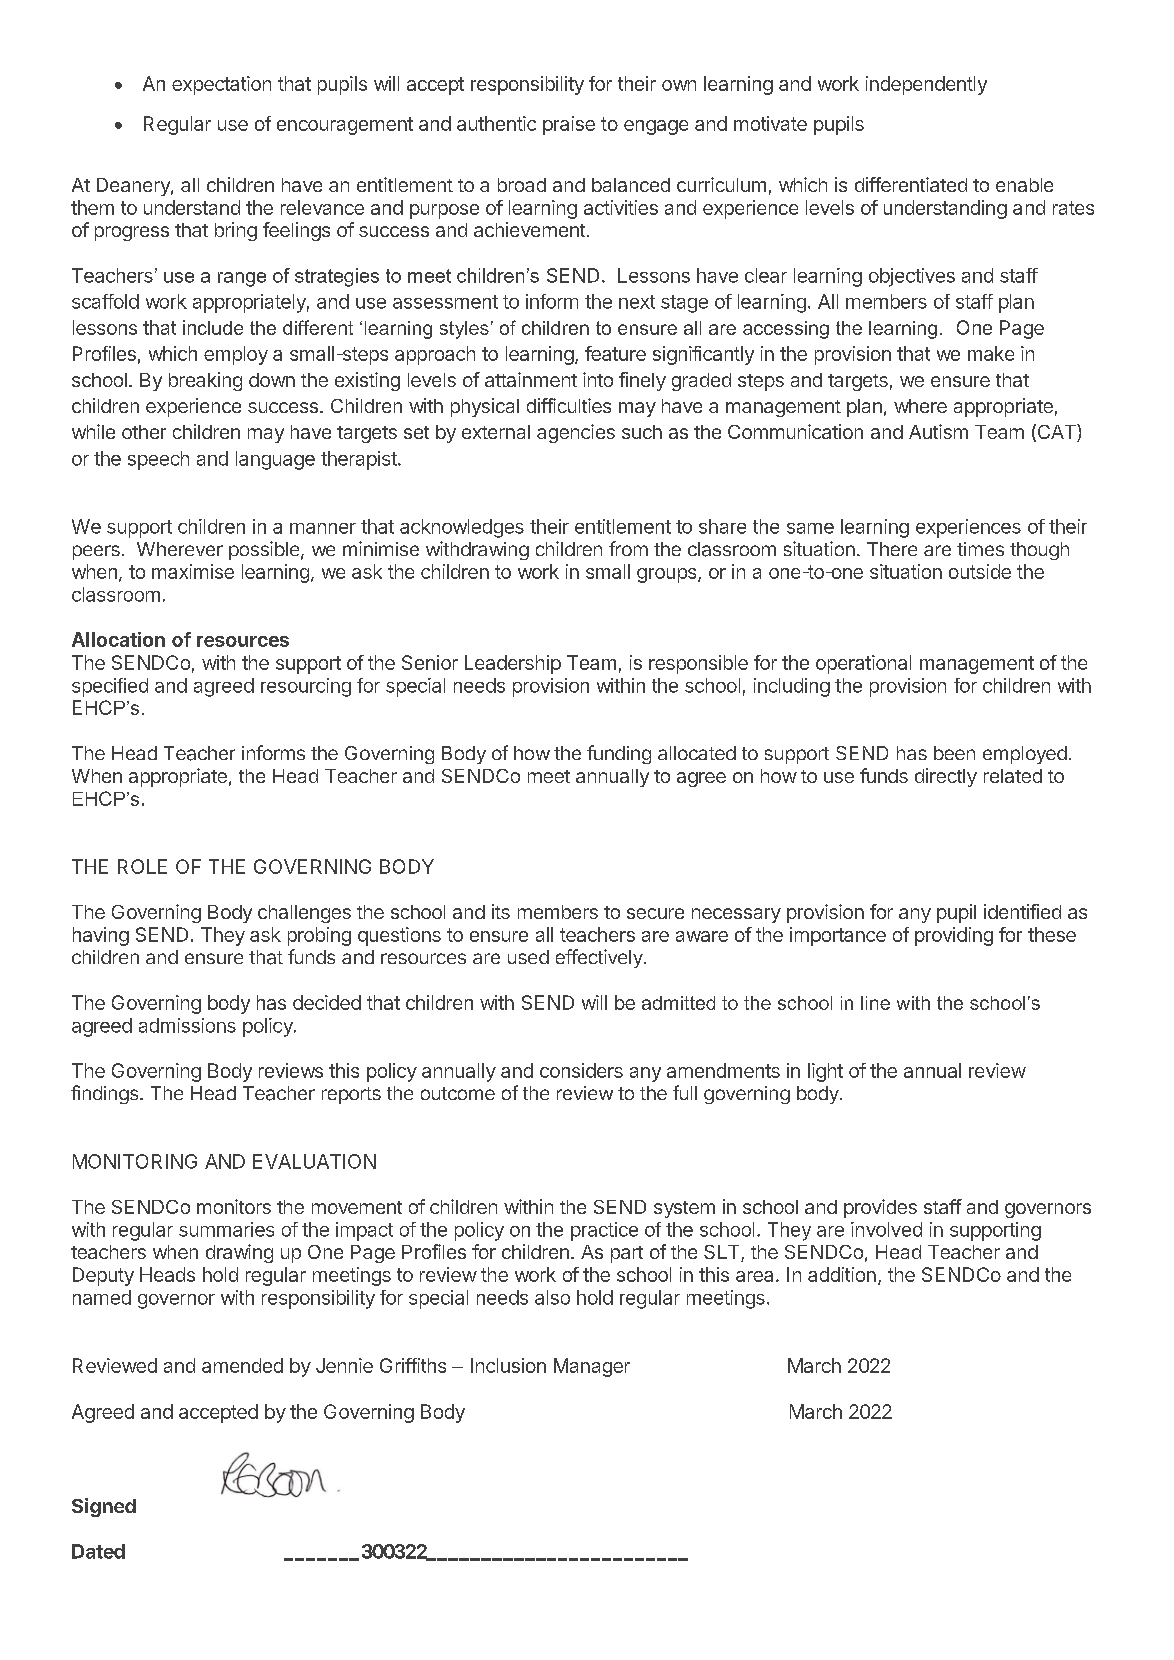 The image size is (1174, 1660). What do you see at coordinates (104, 1507) in the document?
I see `Signed` at bounding box center [104, 1507].
